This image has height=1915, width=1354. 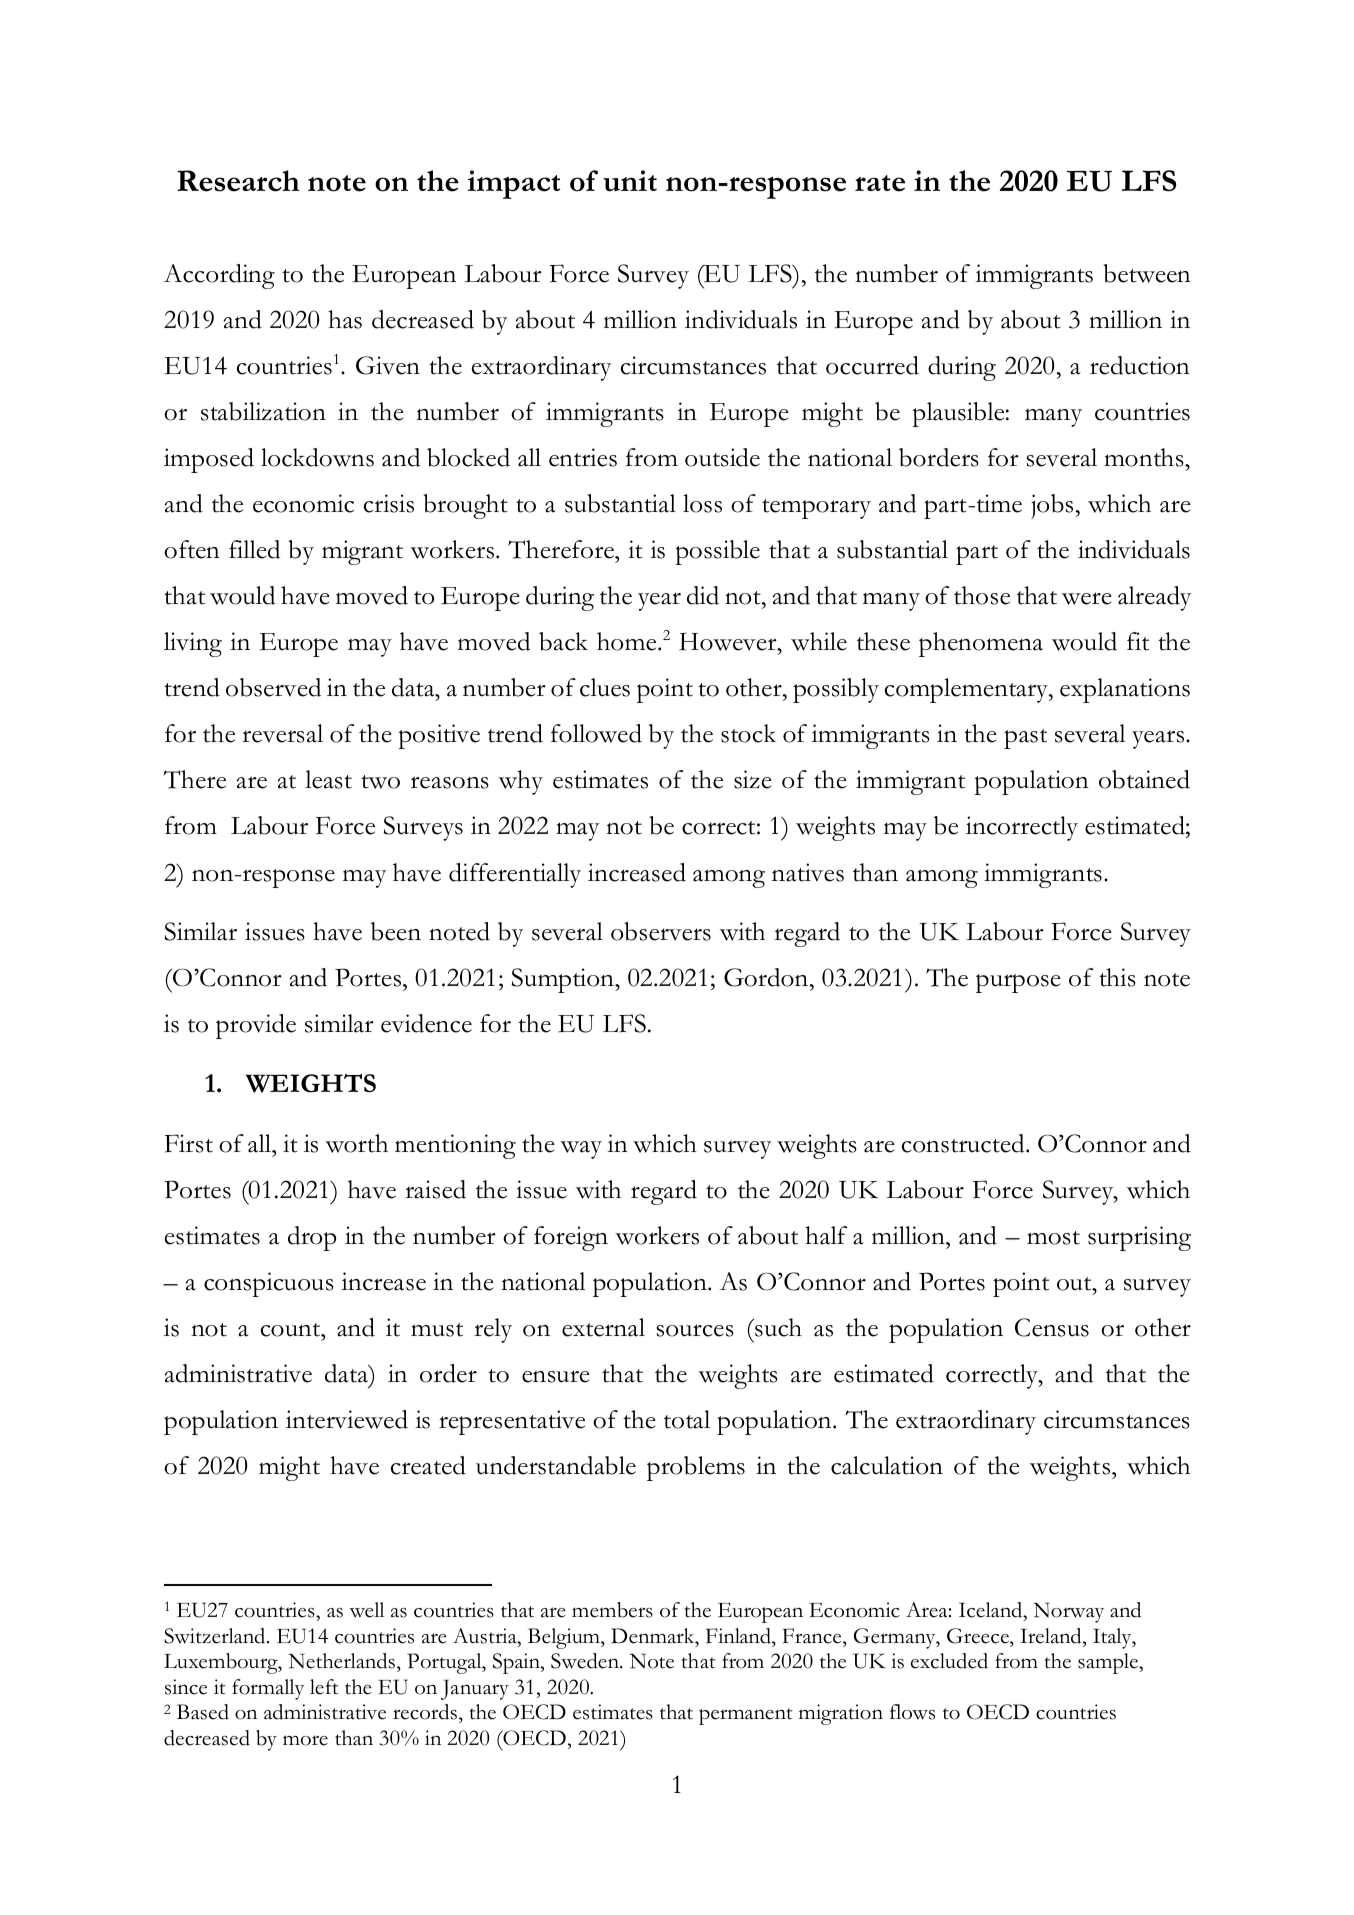 What do you see at coordinates (1018, 983) in the image?
I see `purpose` at bounding box center [1018, 983].
